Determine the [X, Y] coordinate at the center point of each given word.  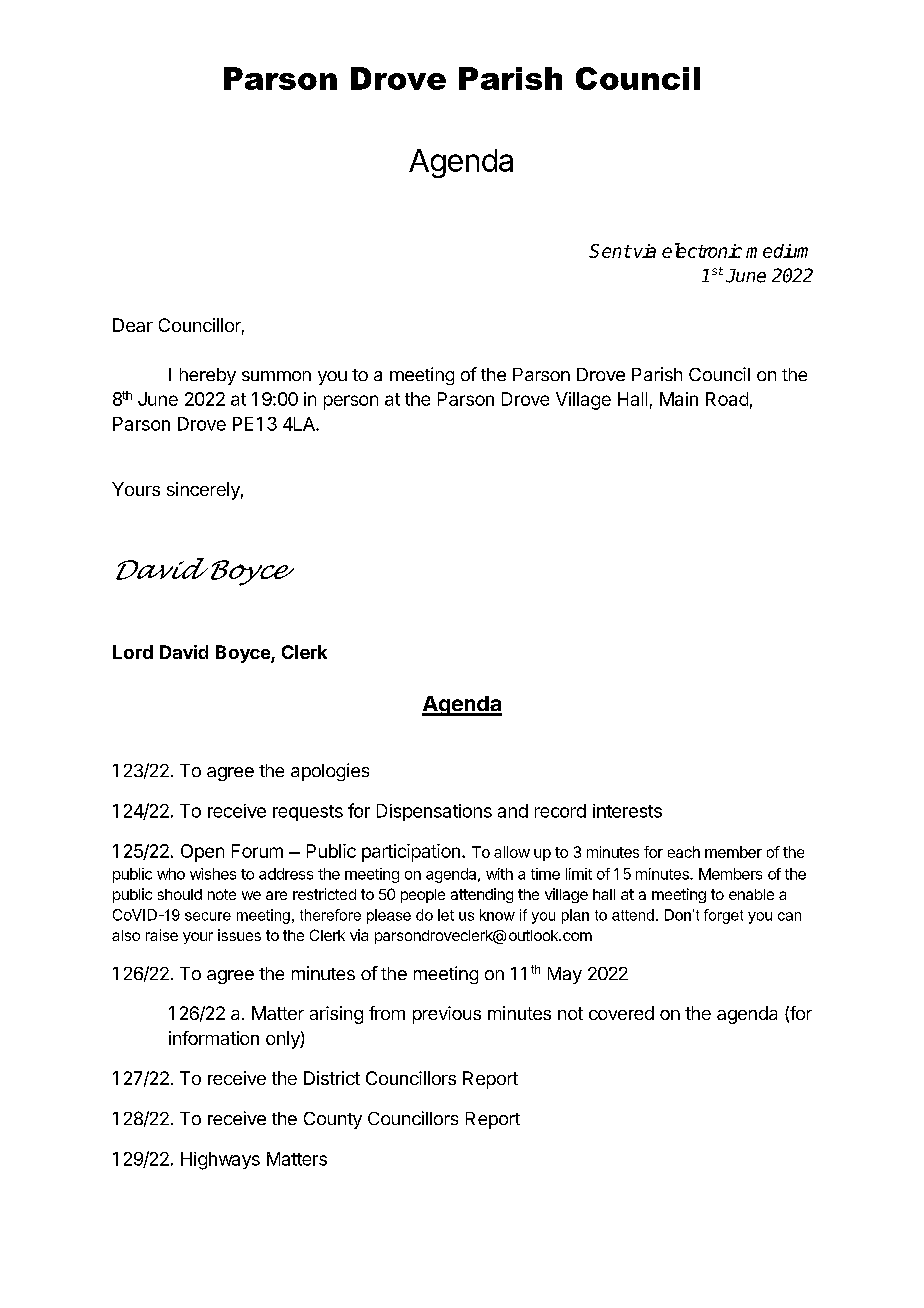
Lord [133, 652]
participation [411, 853]
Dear [133, 325]
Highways [220, 1161]
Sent [610, 251]
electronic [702, 250]
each [684, 852]
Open [202, 853]
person [351, 402]
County [333, 1120]
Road [727, 399]
